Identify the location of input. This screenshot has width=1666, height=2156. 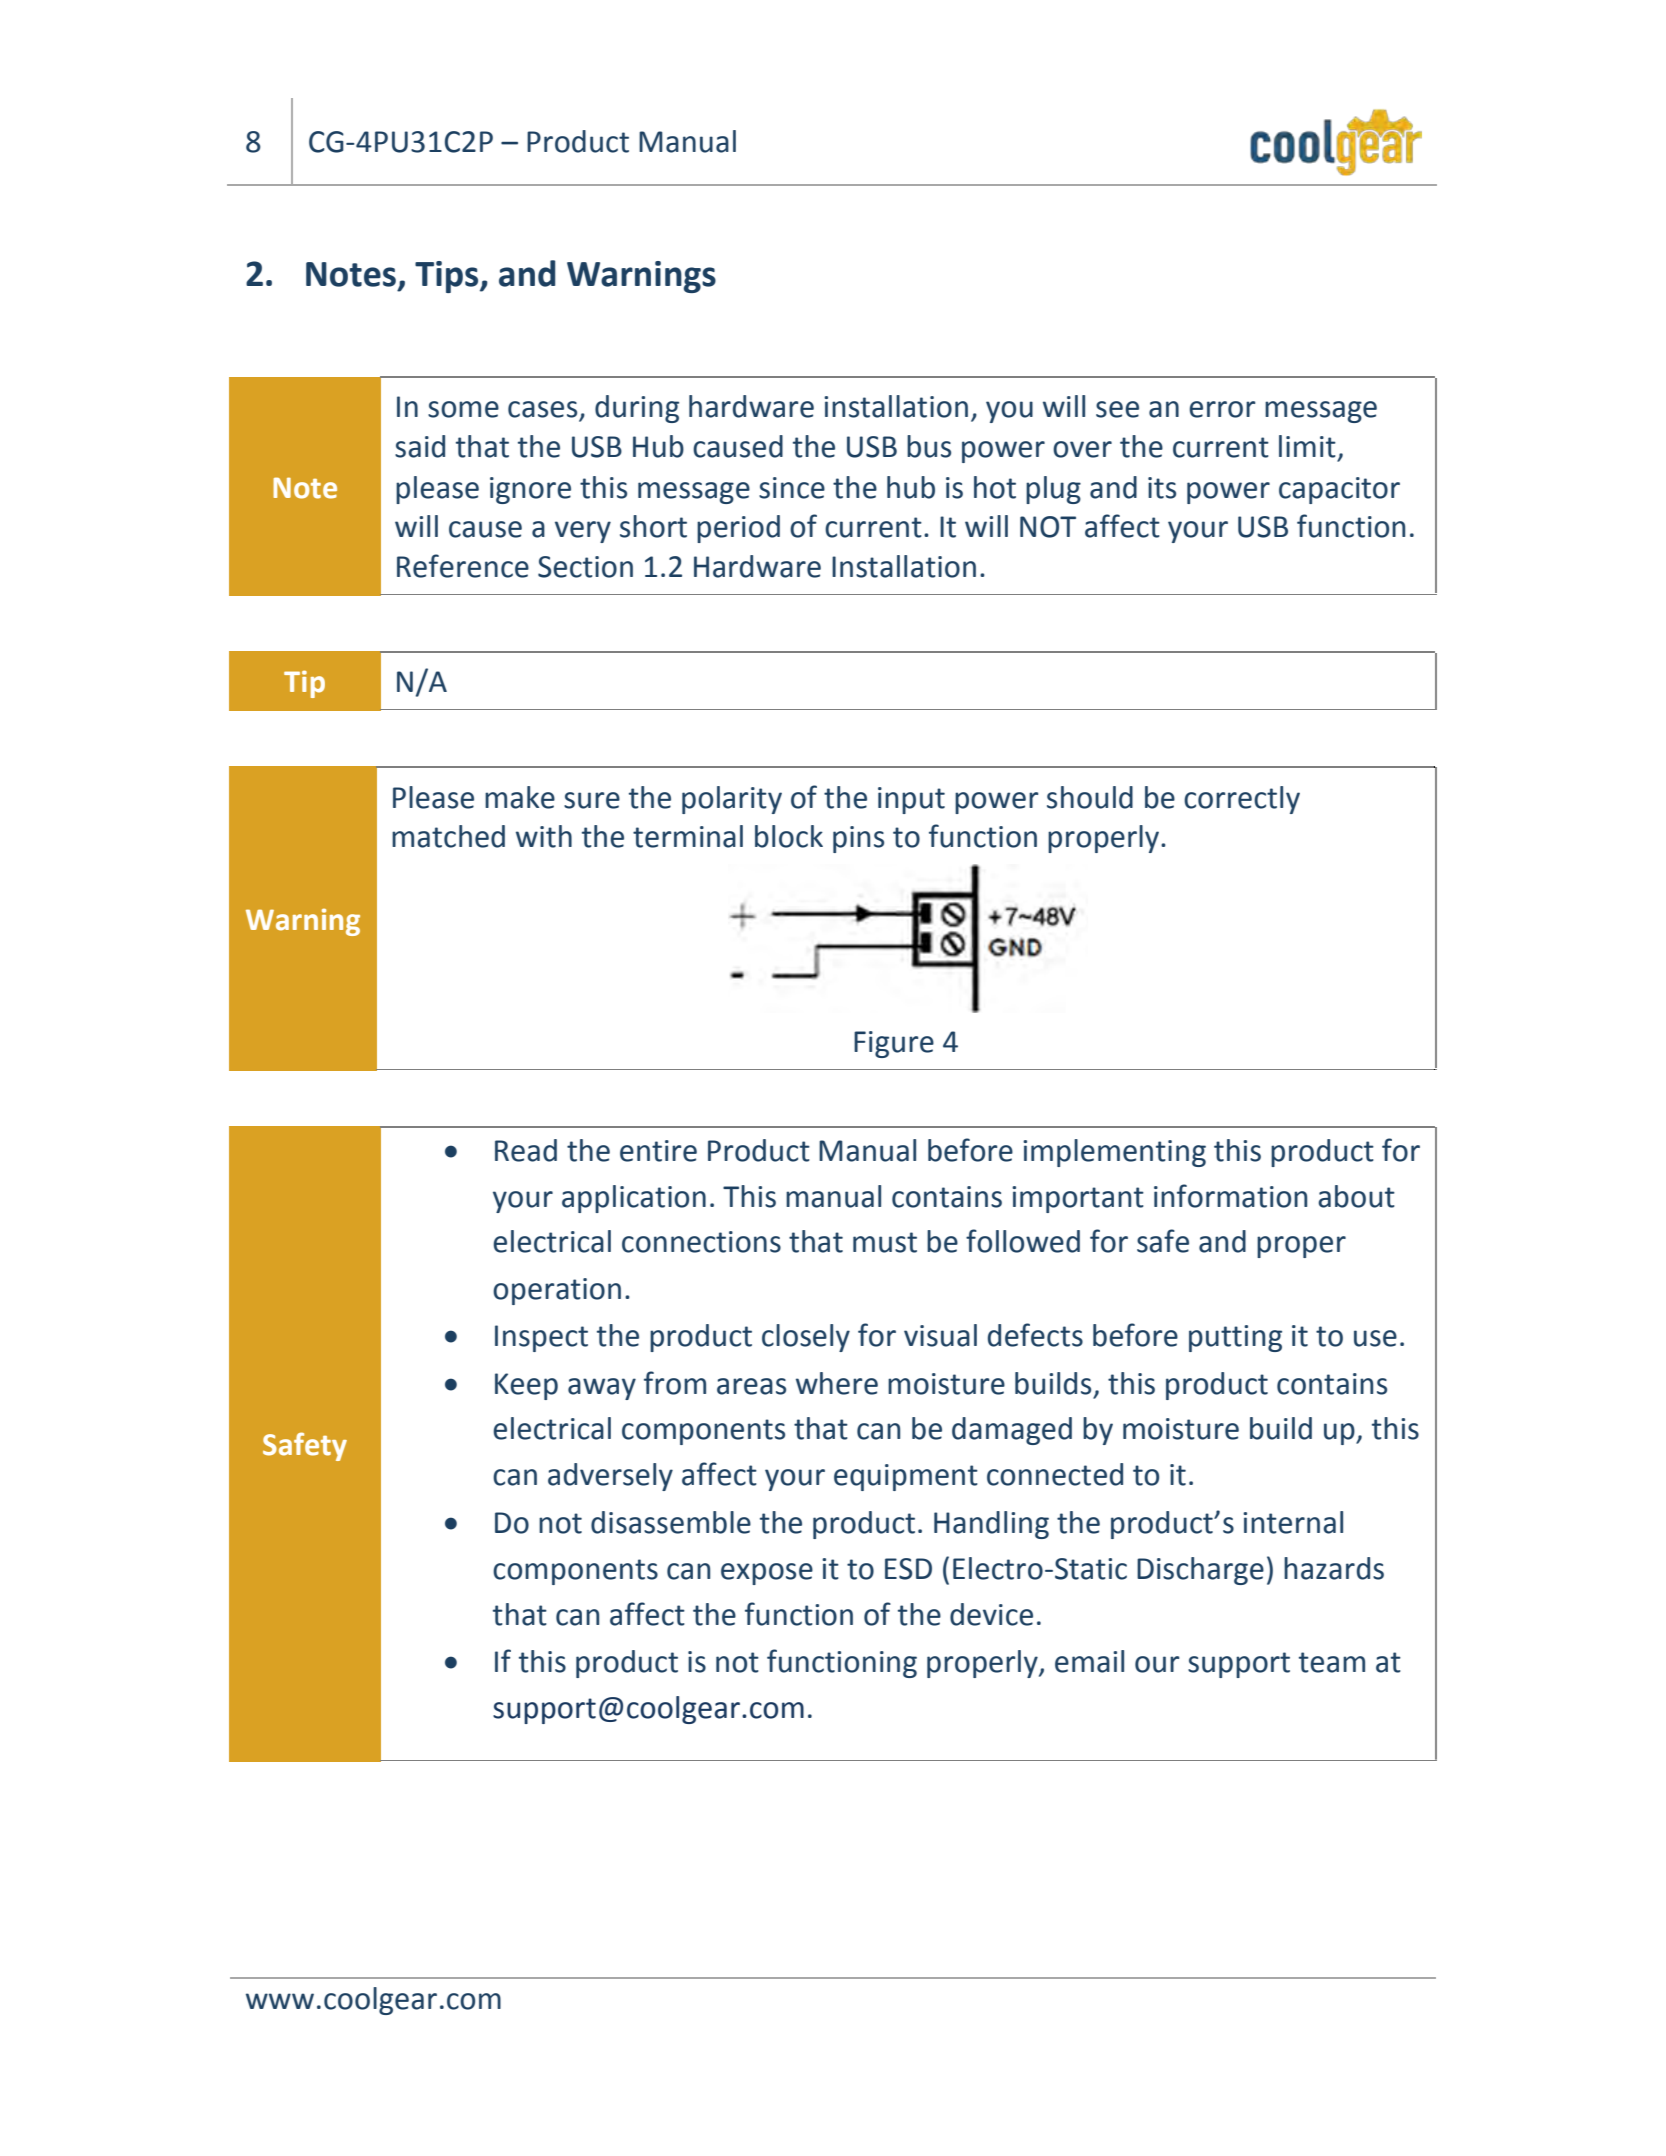
(911, 800).
